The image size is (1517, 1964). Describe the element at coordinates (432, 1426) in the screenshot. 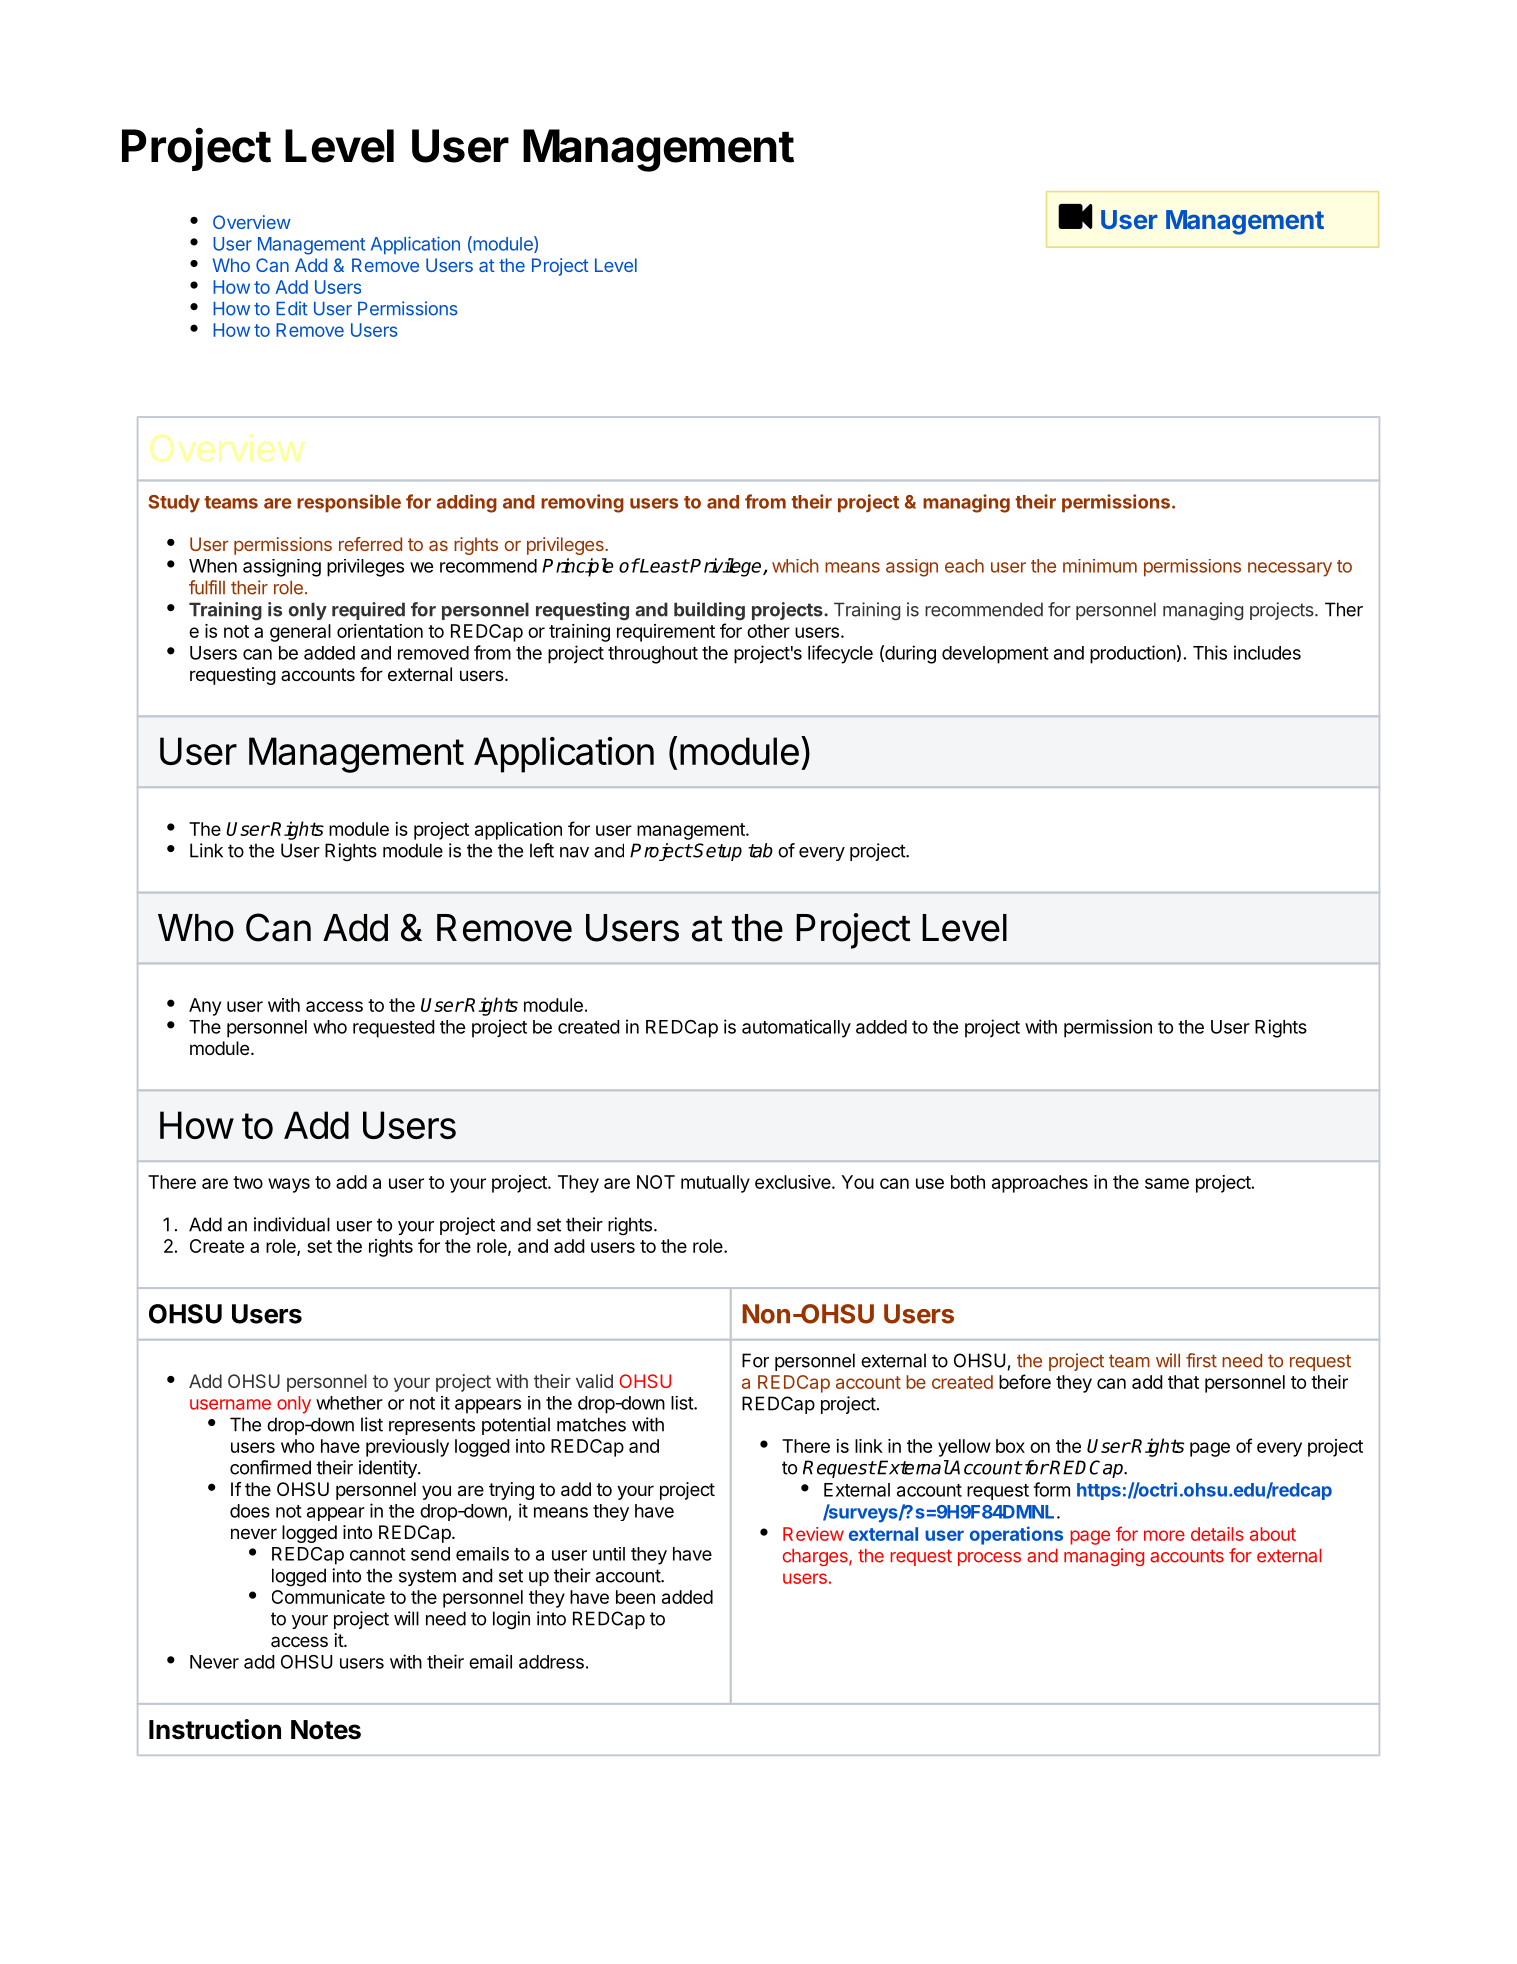

I see `represents` at that location.
